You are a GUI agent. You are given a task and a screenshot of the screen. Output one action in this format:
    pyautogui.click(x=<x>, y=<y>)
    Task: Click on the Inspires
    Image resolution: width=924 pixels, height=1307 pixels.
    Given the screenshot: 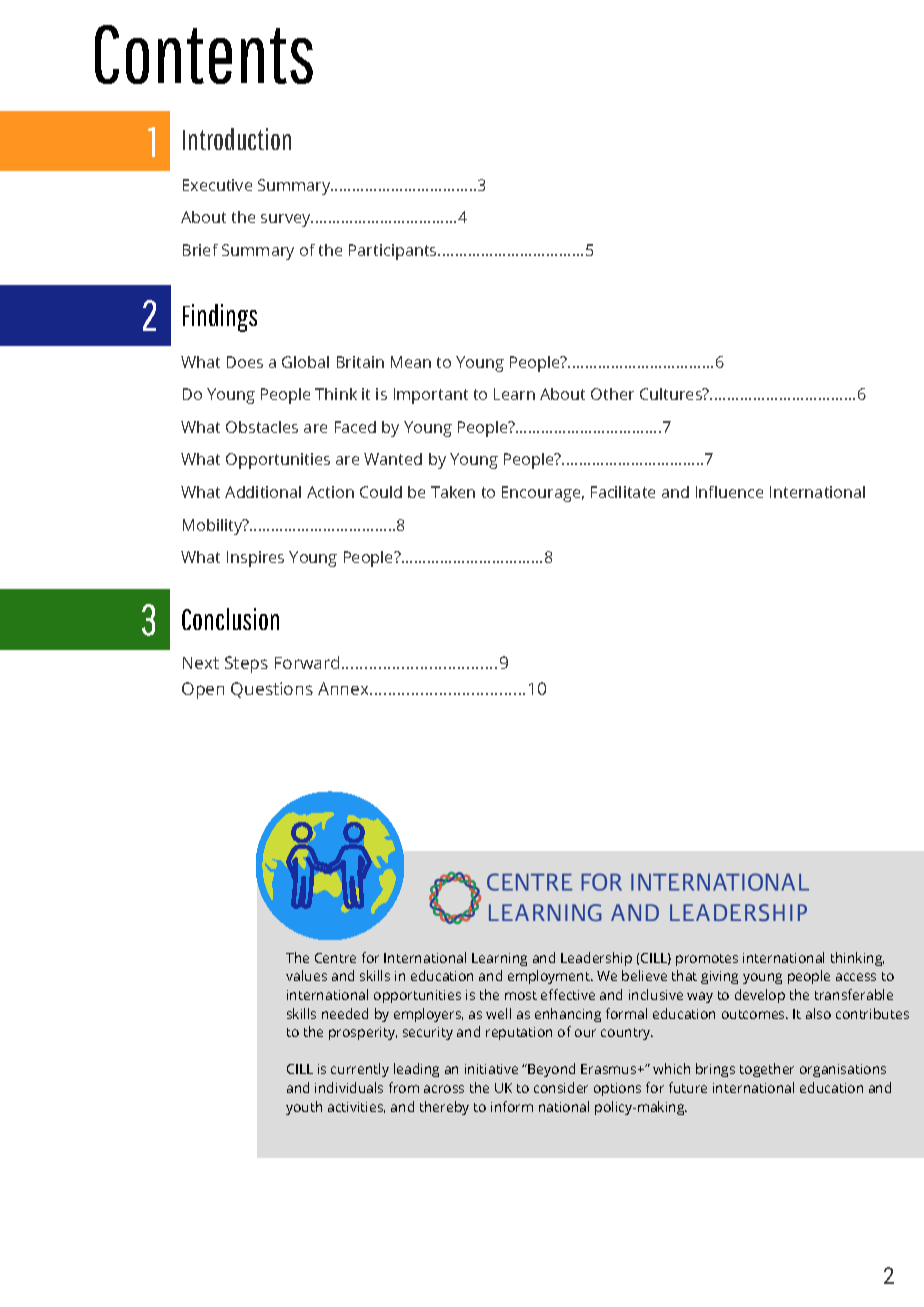 What is the action you would take?
    pyautogui.click(x=255, y=559)
